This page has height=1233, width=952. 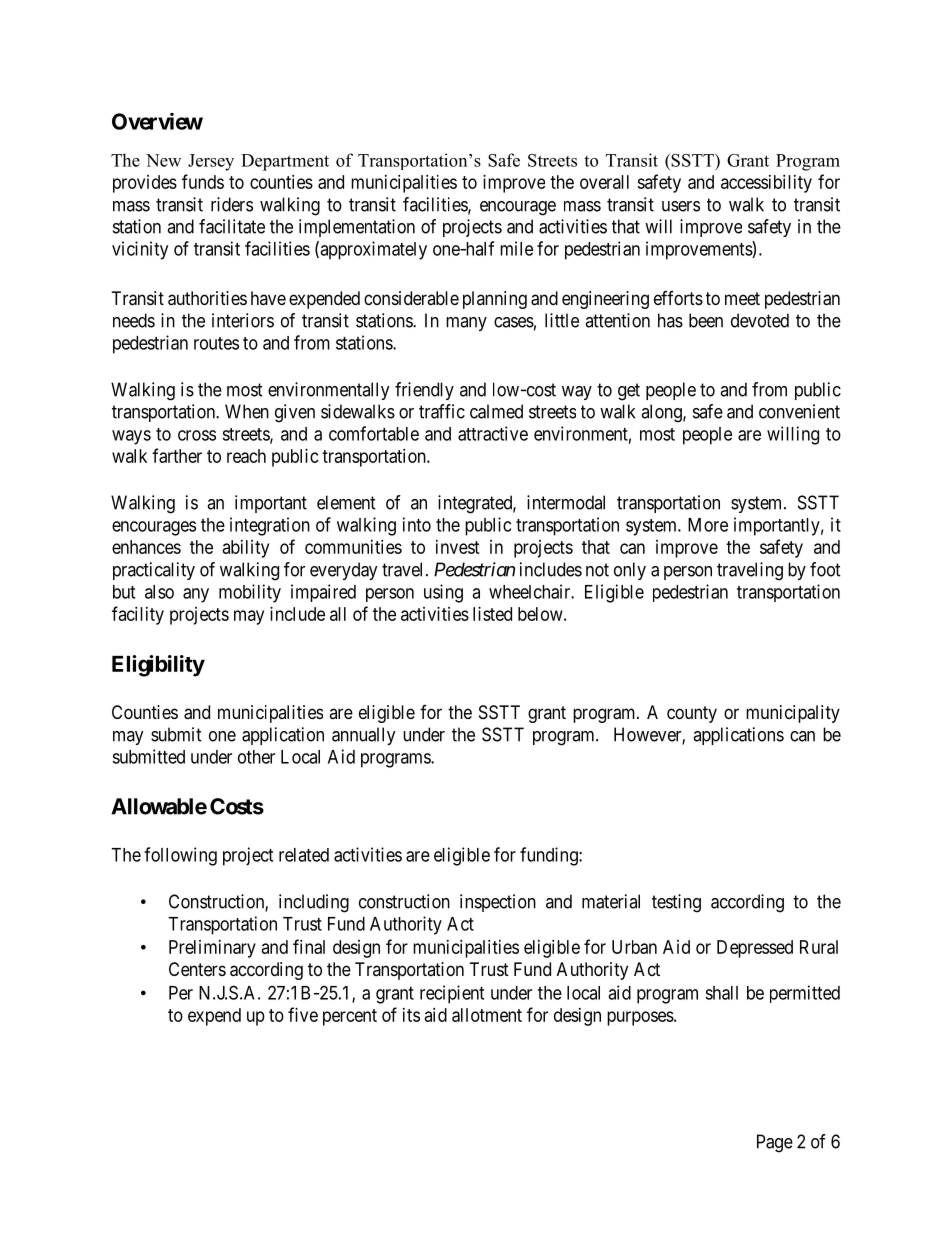 What do you see at coordinates (799, 411) in the page?
I see `convenient` at bounding box center [799, 411].
